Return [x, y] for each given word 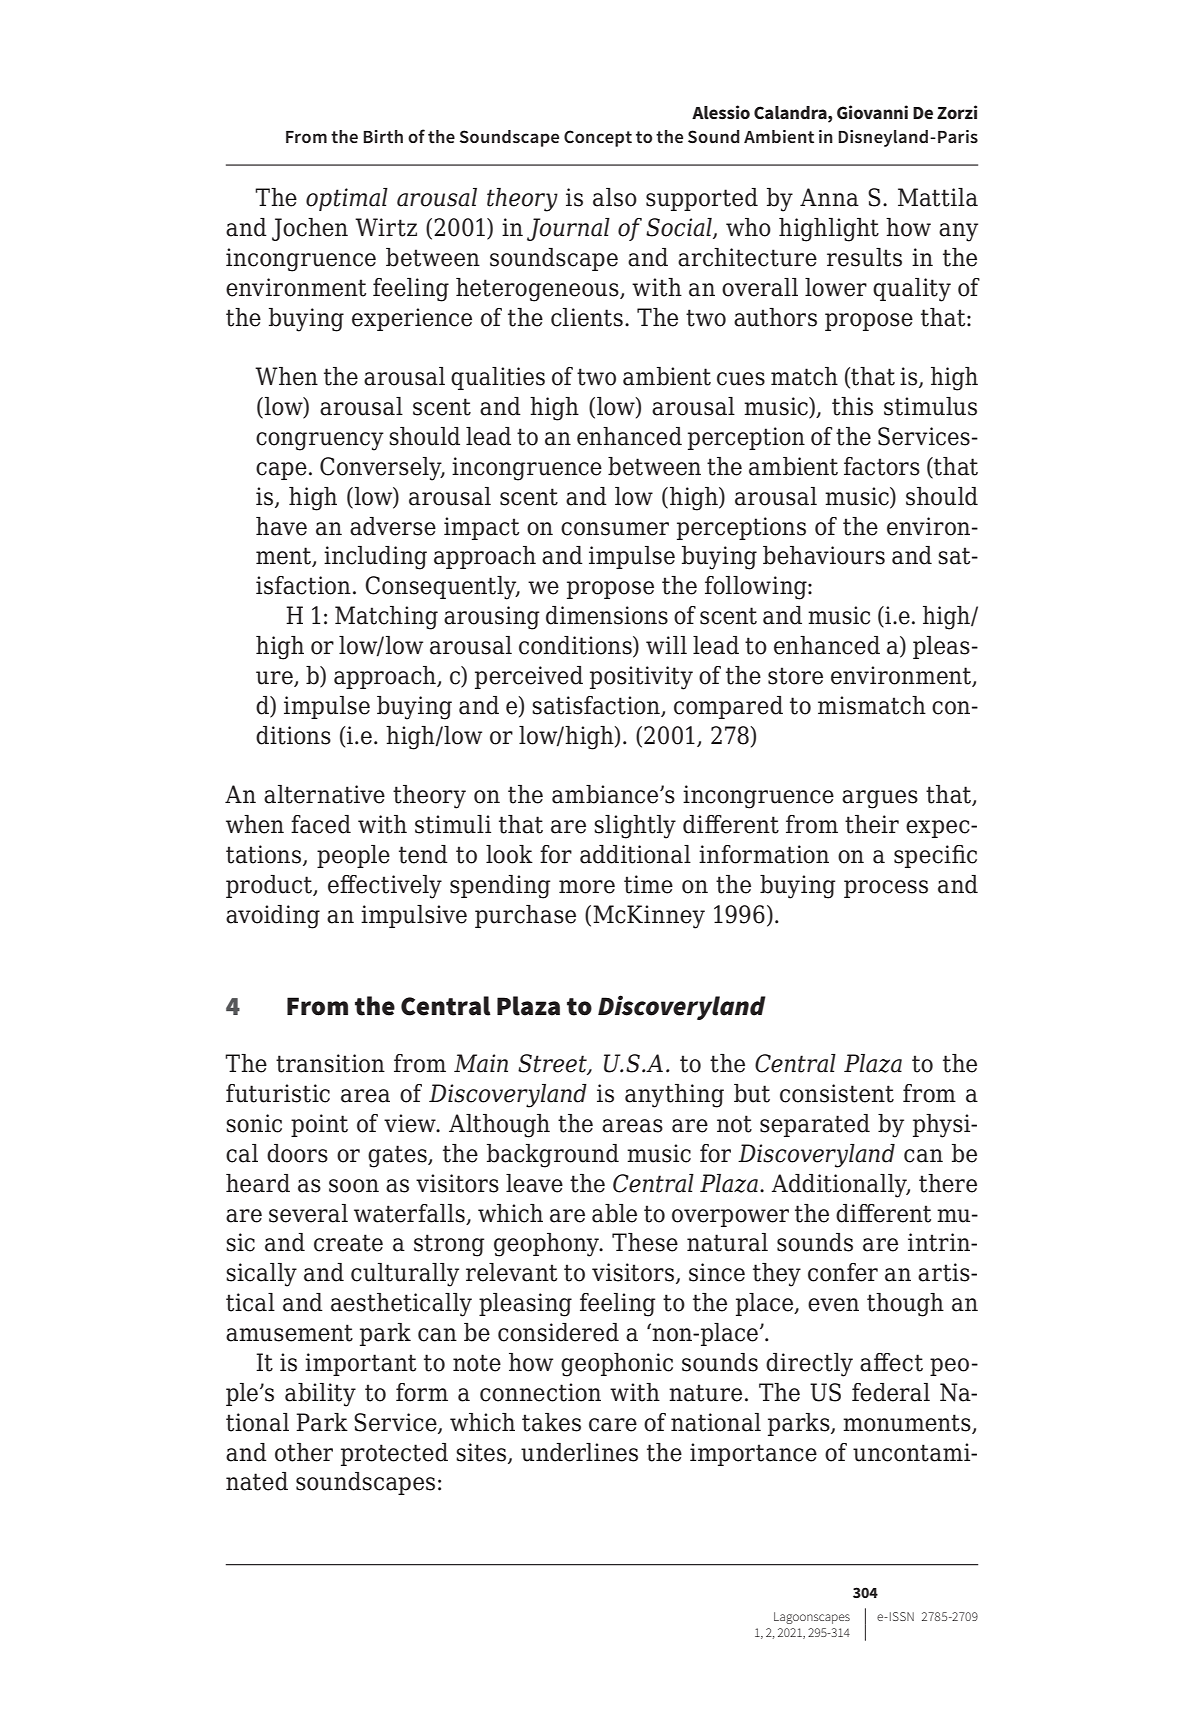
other [304, 1452]
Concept [598, 138]
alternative [324, 794]
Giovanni [872, 112]
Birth [383, 136]
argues [880, 799]
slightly [635, 827]
